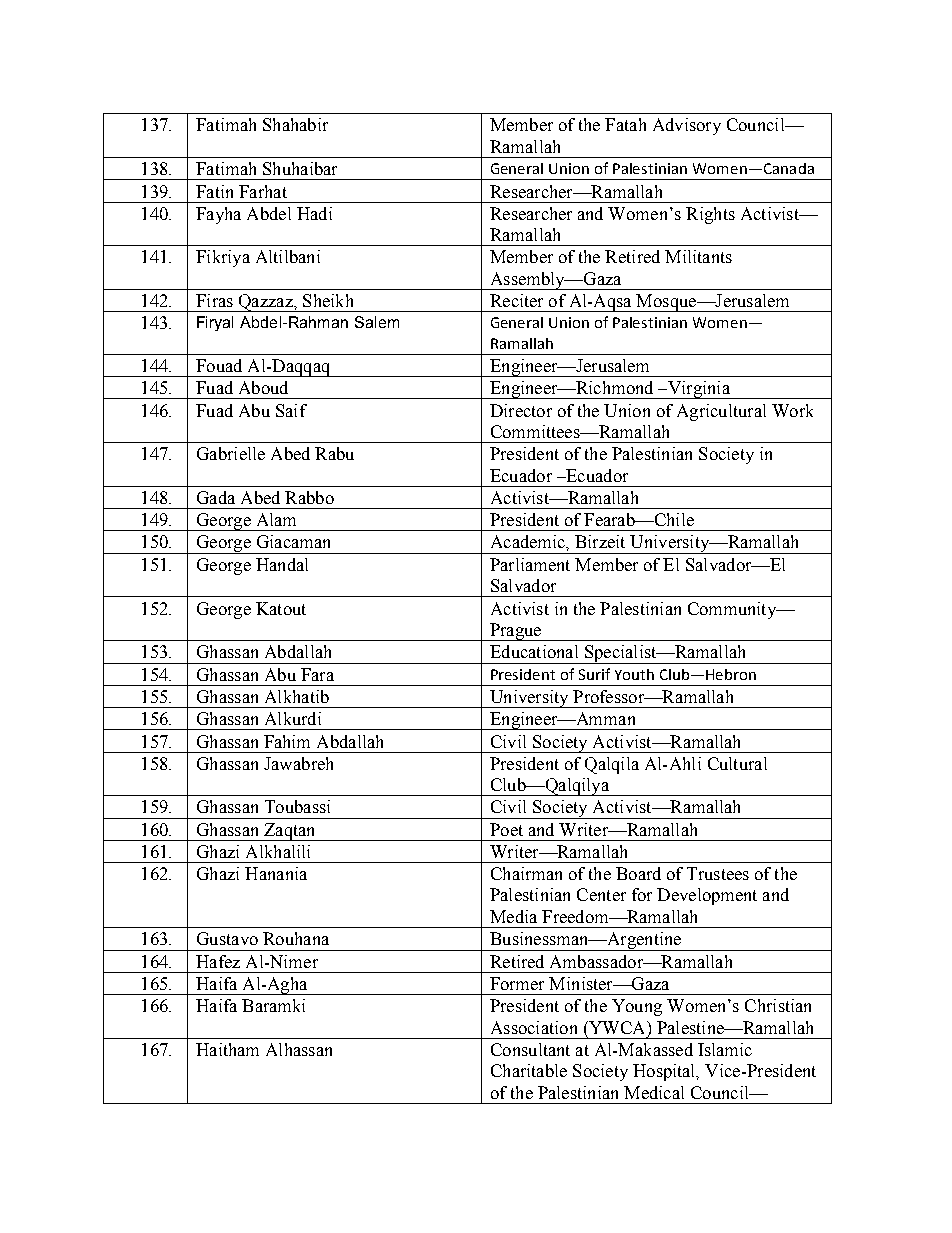 The height and width of the page is (1233, 952). I want to click on Community, so click(733, 610).
